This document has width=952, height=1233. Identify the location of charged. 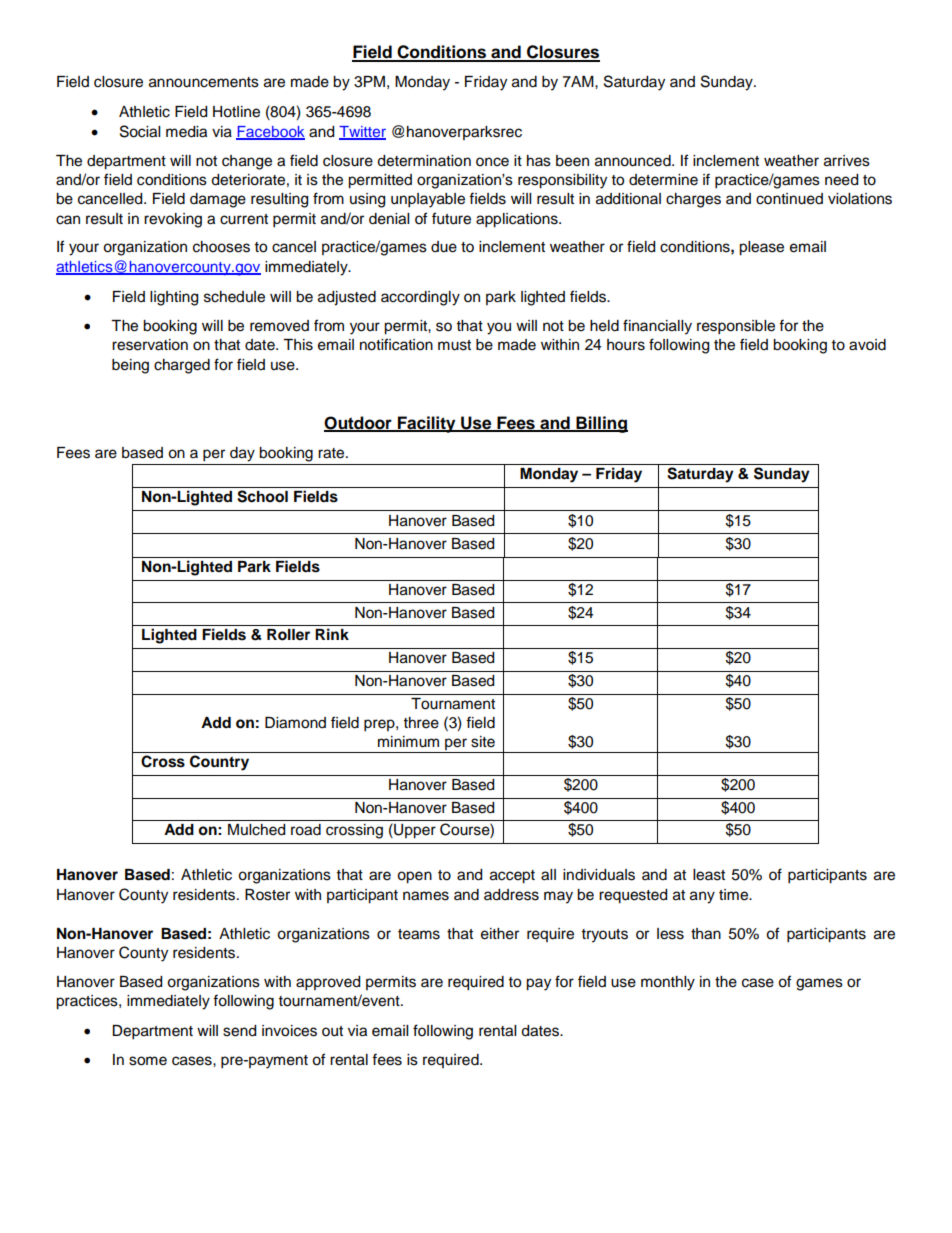
(182, 366).
